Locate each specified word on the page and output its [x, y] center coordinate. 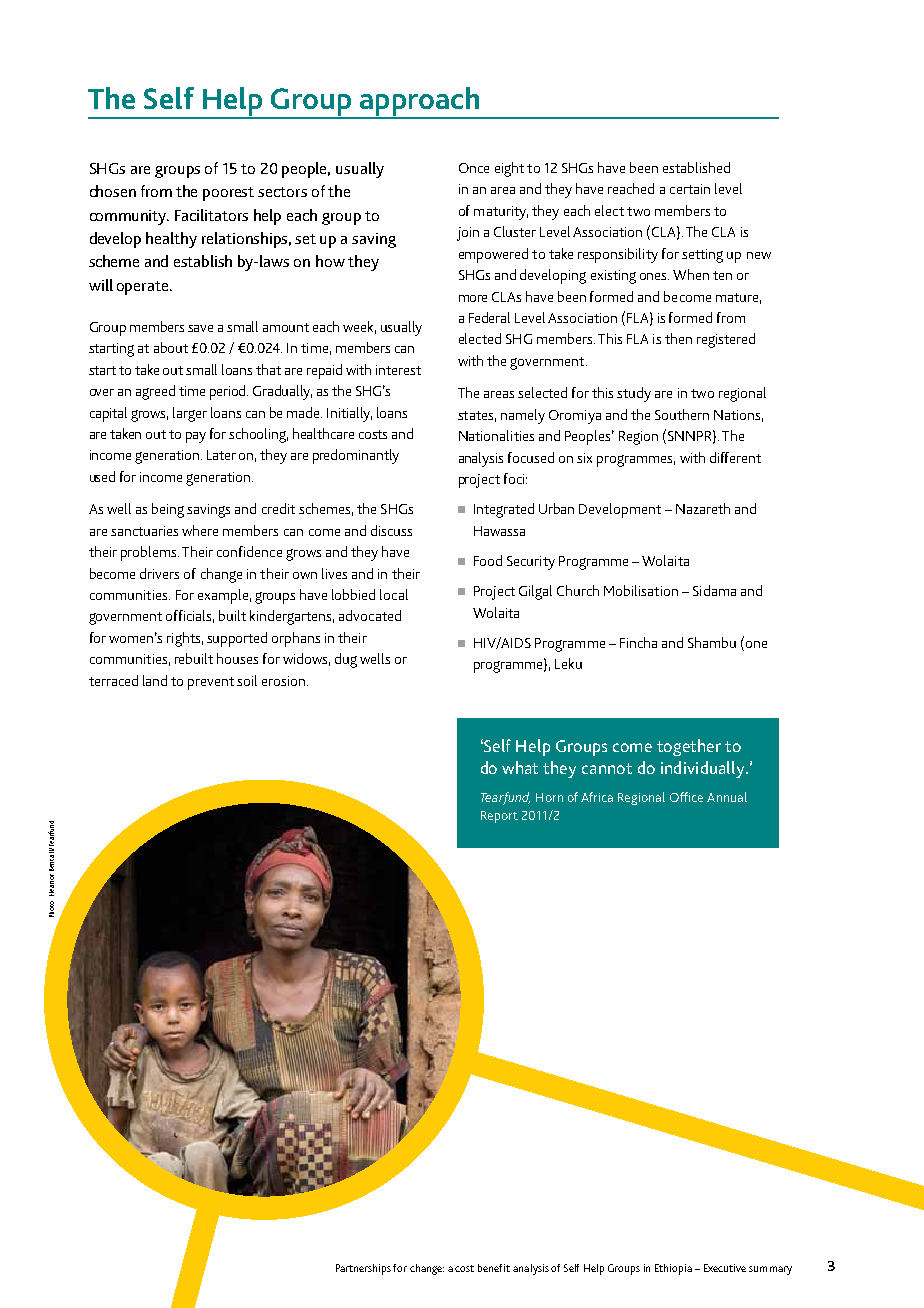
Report [499, 817]
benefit [494, 1268]
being [168, 510]
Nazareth [703, 508]
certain [690, 189]
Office [686, 797]
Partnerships [365, 1269]
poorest [228, 194]
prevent [211, 683]
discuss [391, 530]
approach [419, 102]
